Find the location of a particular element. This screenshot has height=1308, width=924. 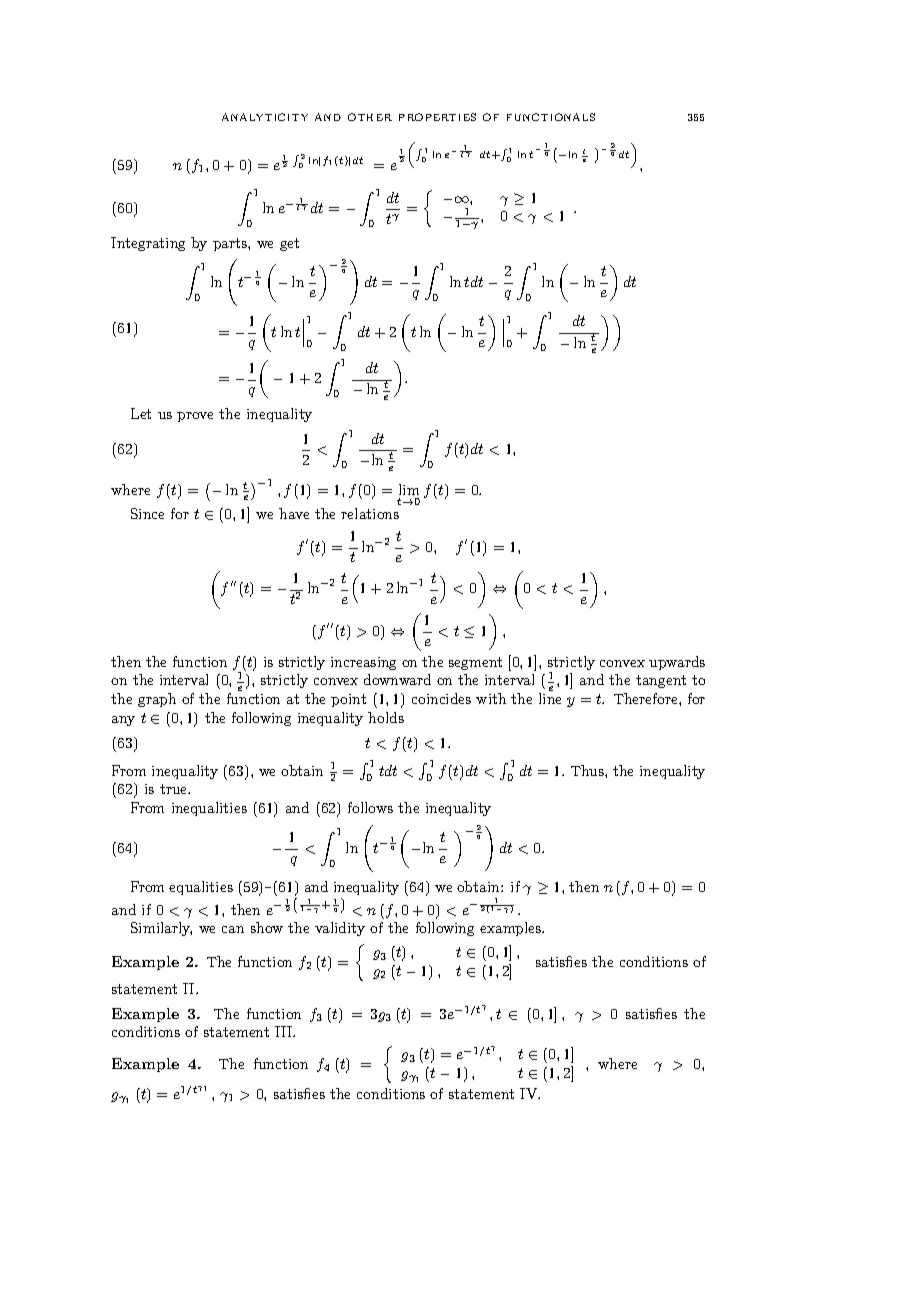

Thus is located at coordinates (588, 770).
